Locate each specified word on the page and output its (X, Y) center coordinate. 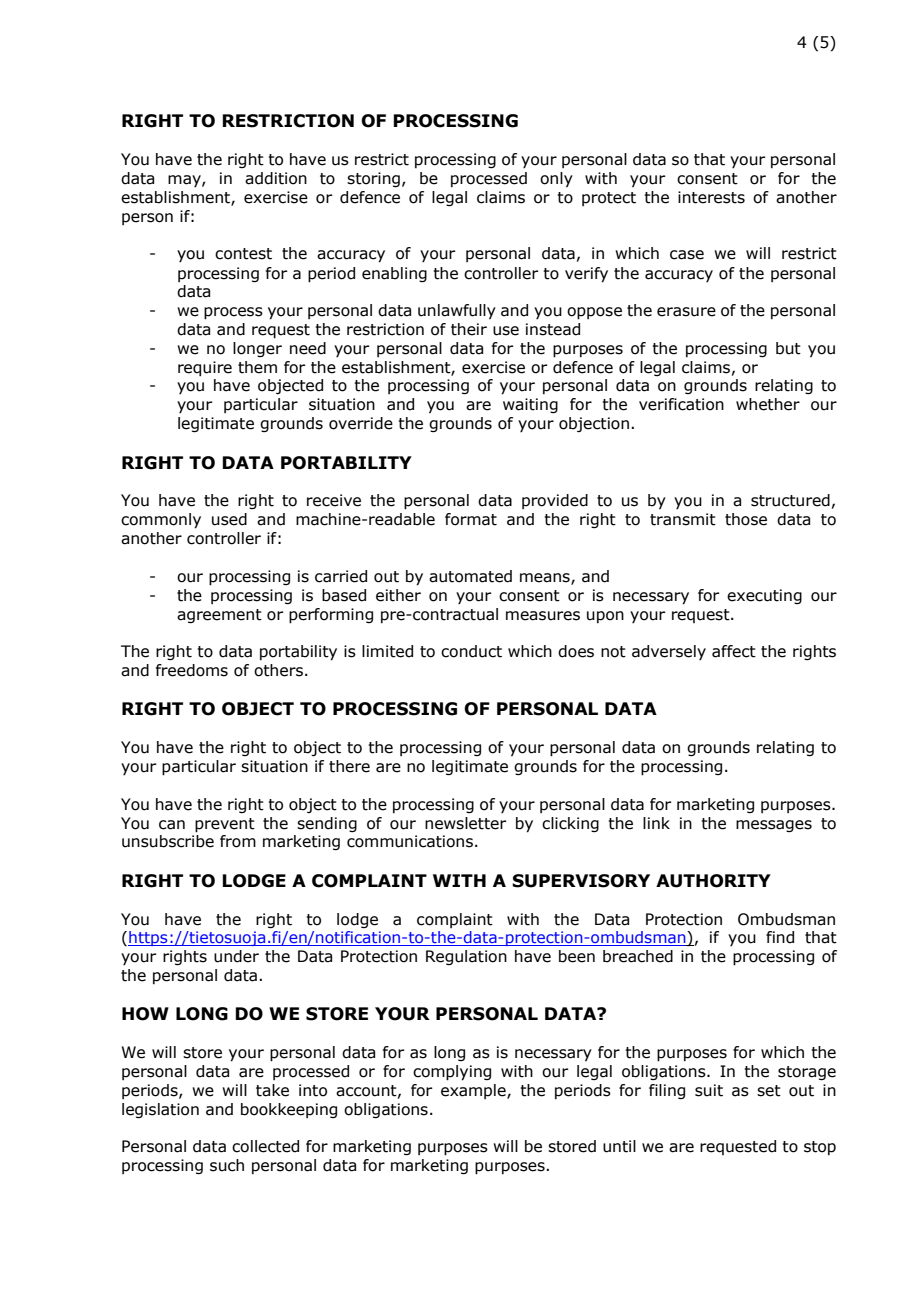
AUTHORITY (713, 881)
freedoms (192, 670)
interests (711, 197)
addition (276, 178)
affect (734, 651)
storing (373, 179)
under (236, 956)
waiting (530, 405)
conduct (471, 651)
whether (768, 404)
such (227, 1165)
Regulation (466, 957)
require (205, 368)
